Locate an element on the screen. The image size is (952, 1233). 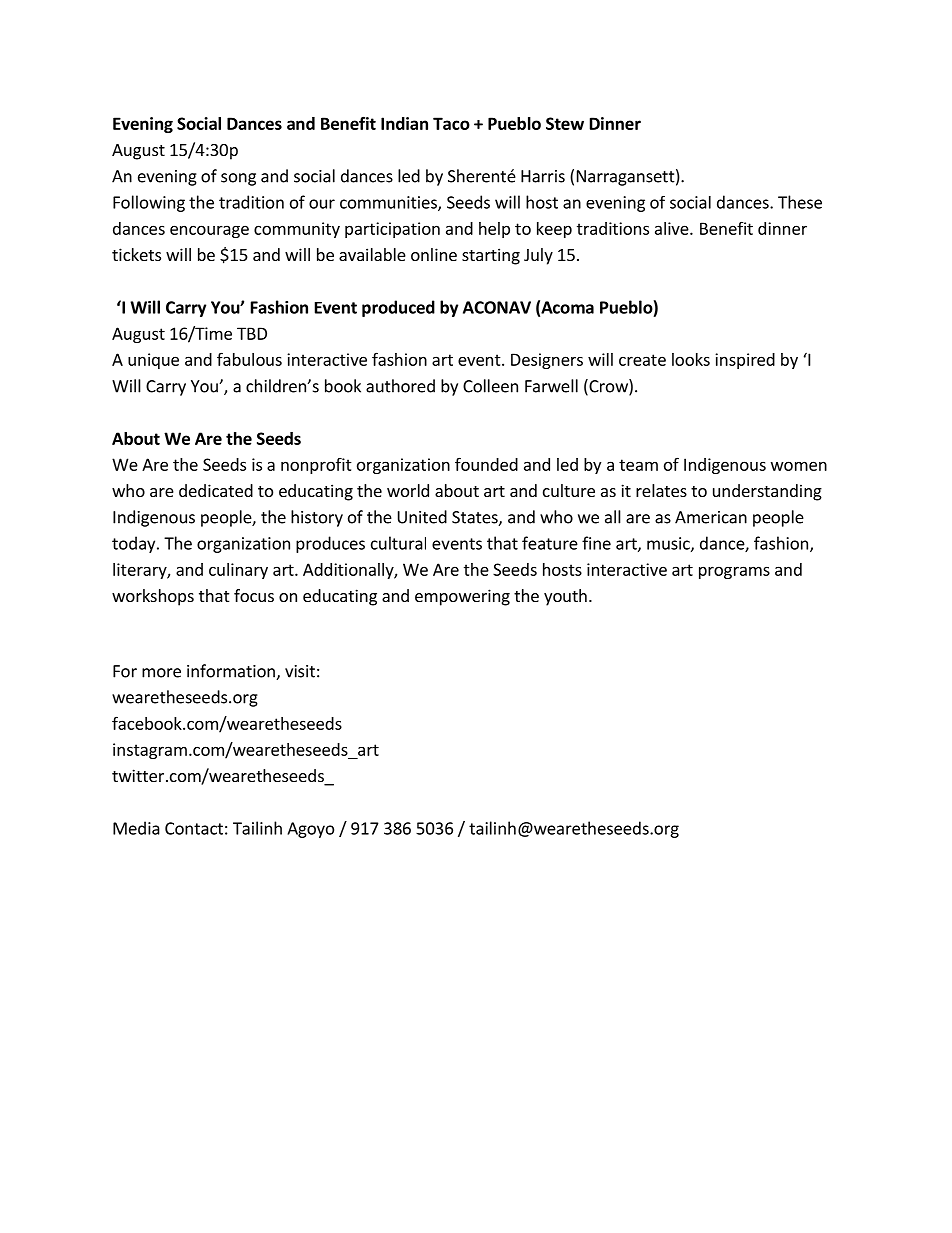
song is located at coordinates (238, 179).
